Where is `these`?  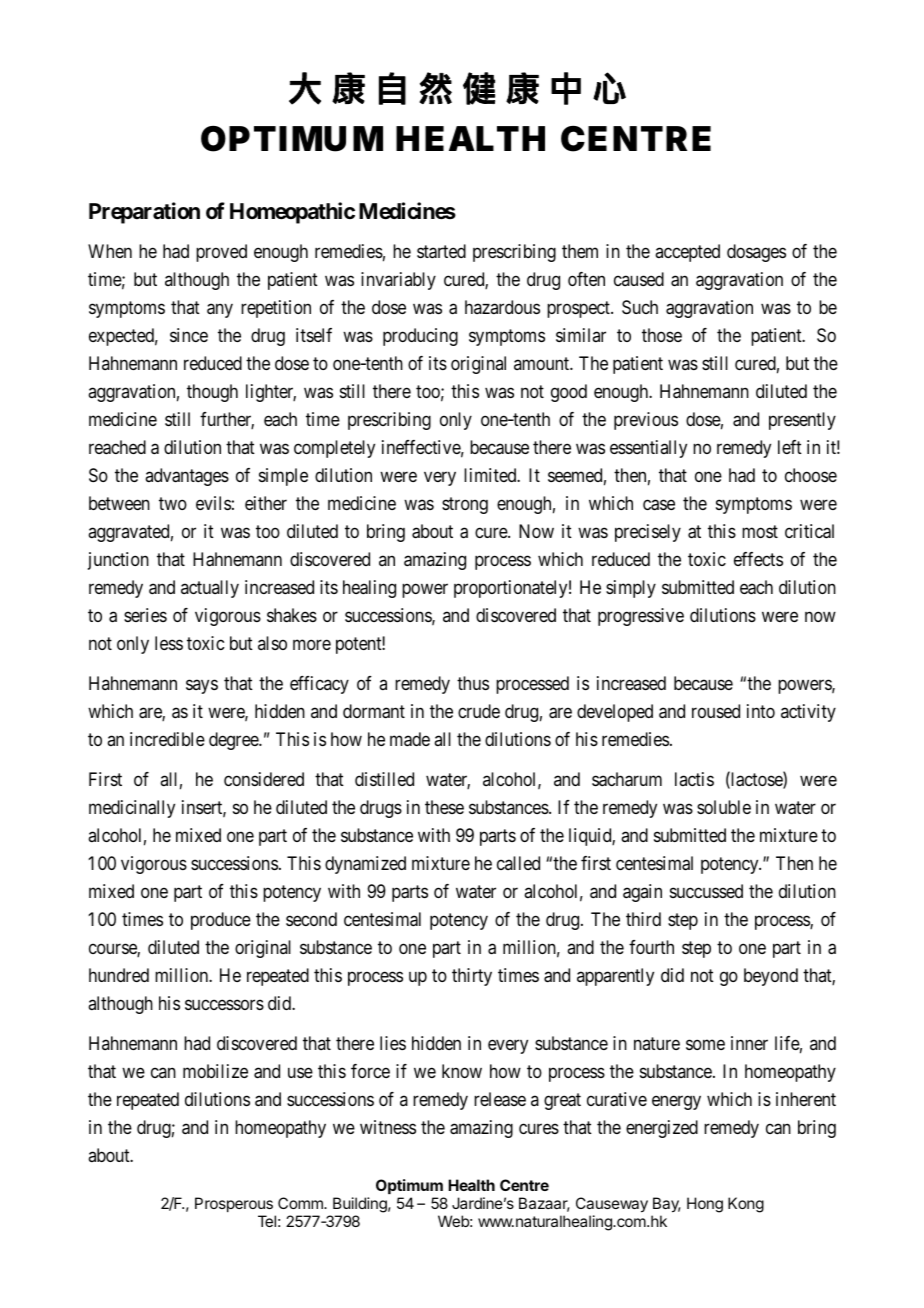
these is located at coordinates (444, 807).
